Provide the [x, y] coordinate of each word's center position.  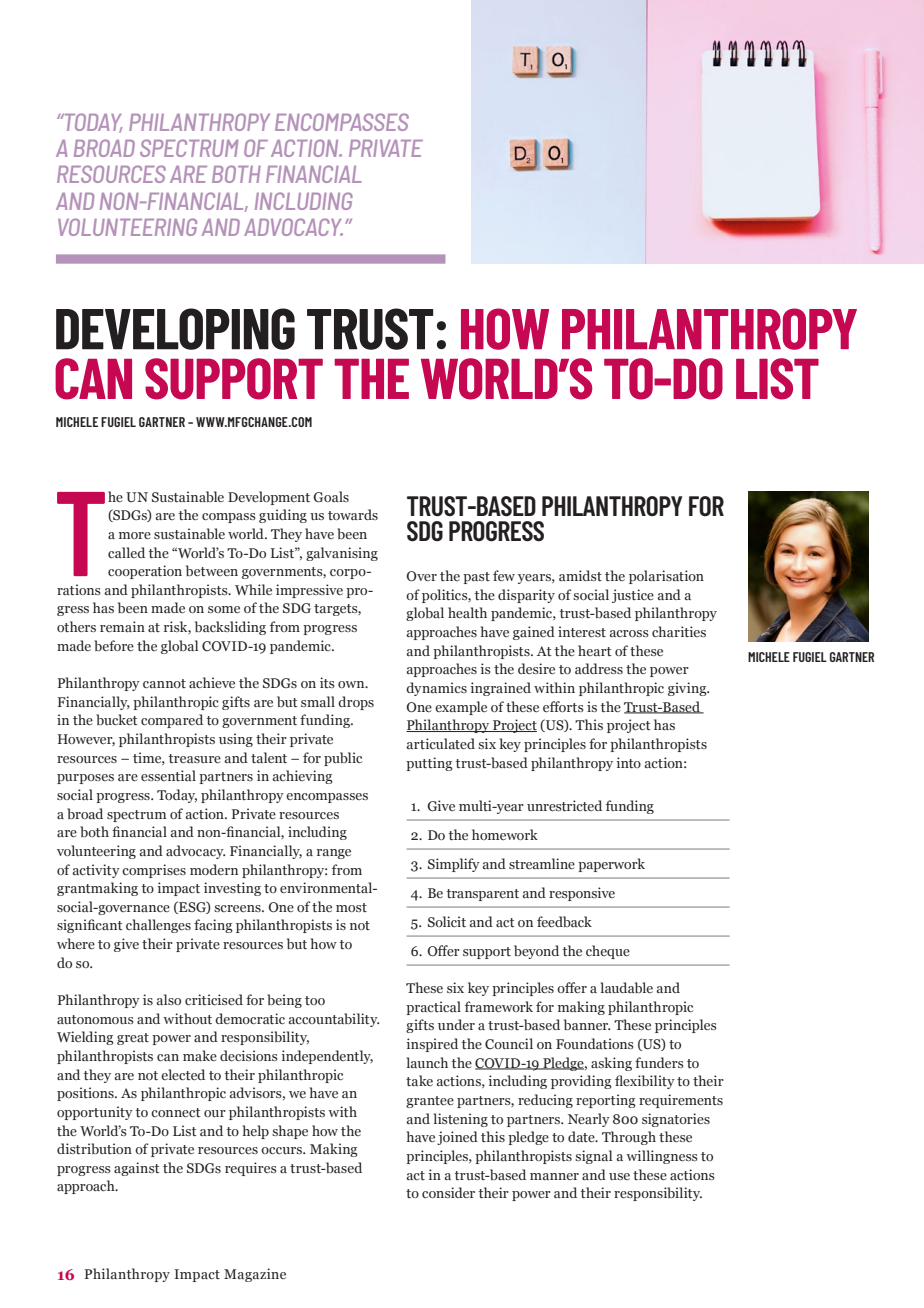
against [137, 1169]
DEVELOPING [175, 329]
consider [448, 1192]
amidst [580, 575]
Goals [331, 496]
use [619, 1176]
